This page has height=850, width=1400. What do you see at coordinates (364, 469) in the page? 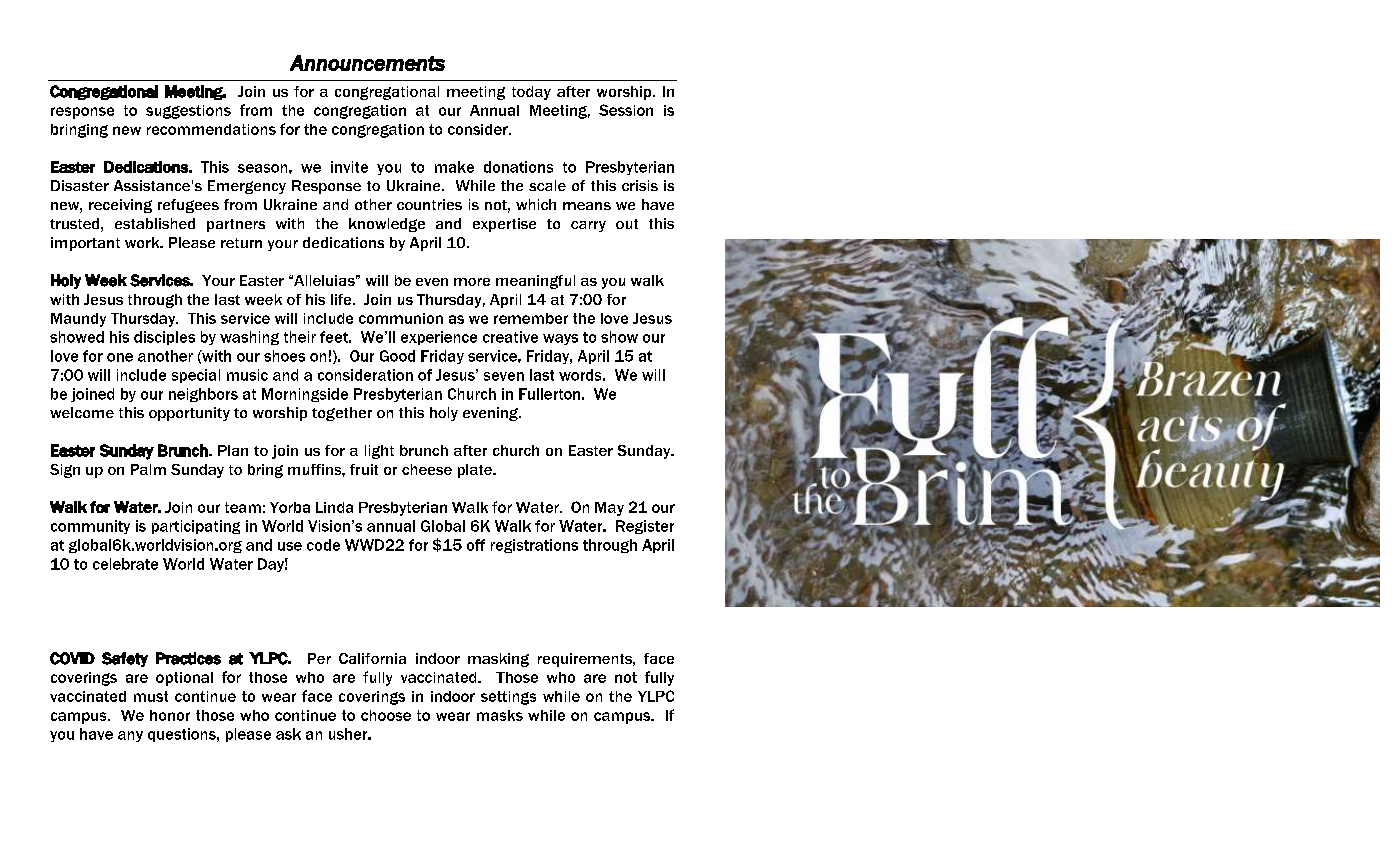
I see `fruit` at bounding box center [364, 469].
